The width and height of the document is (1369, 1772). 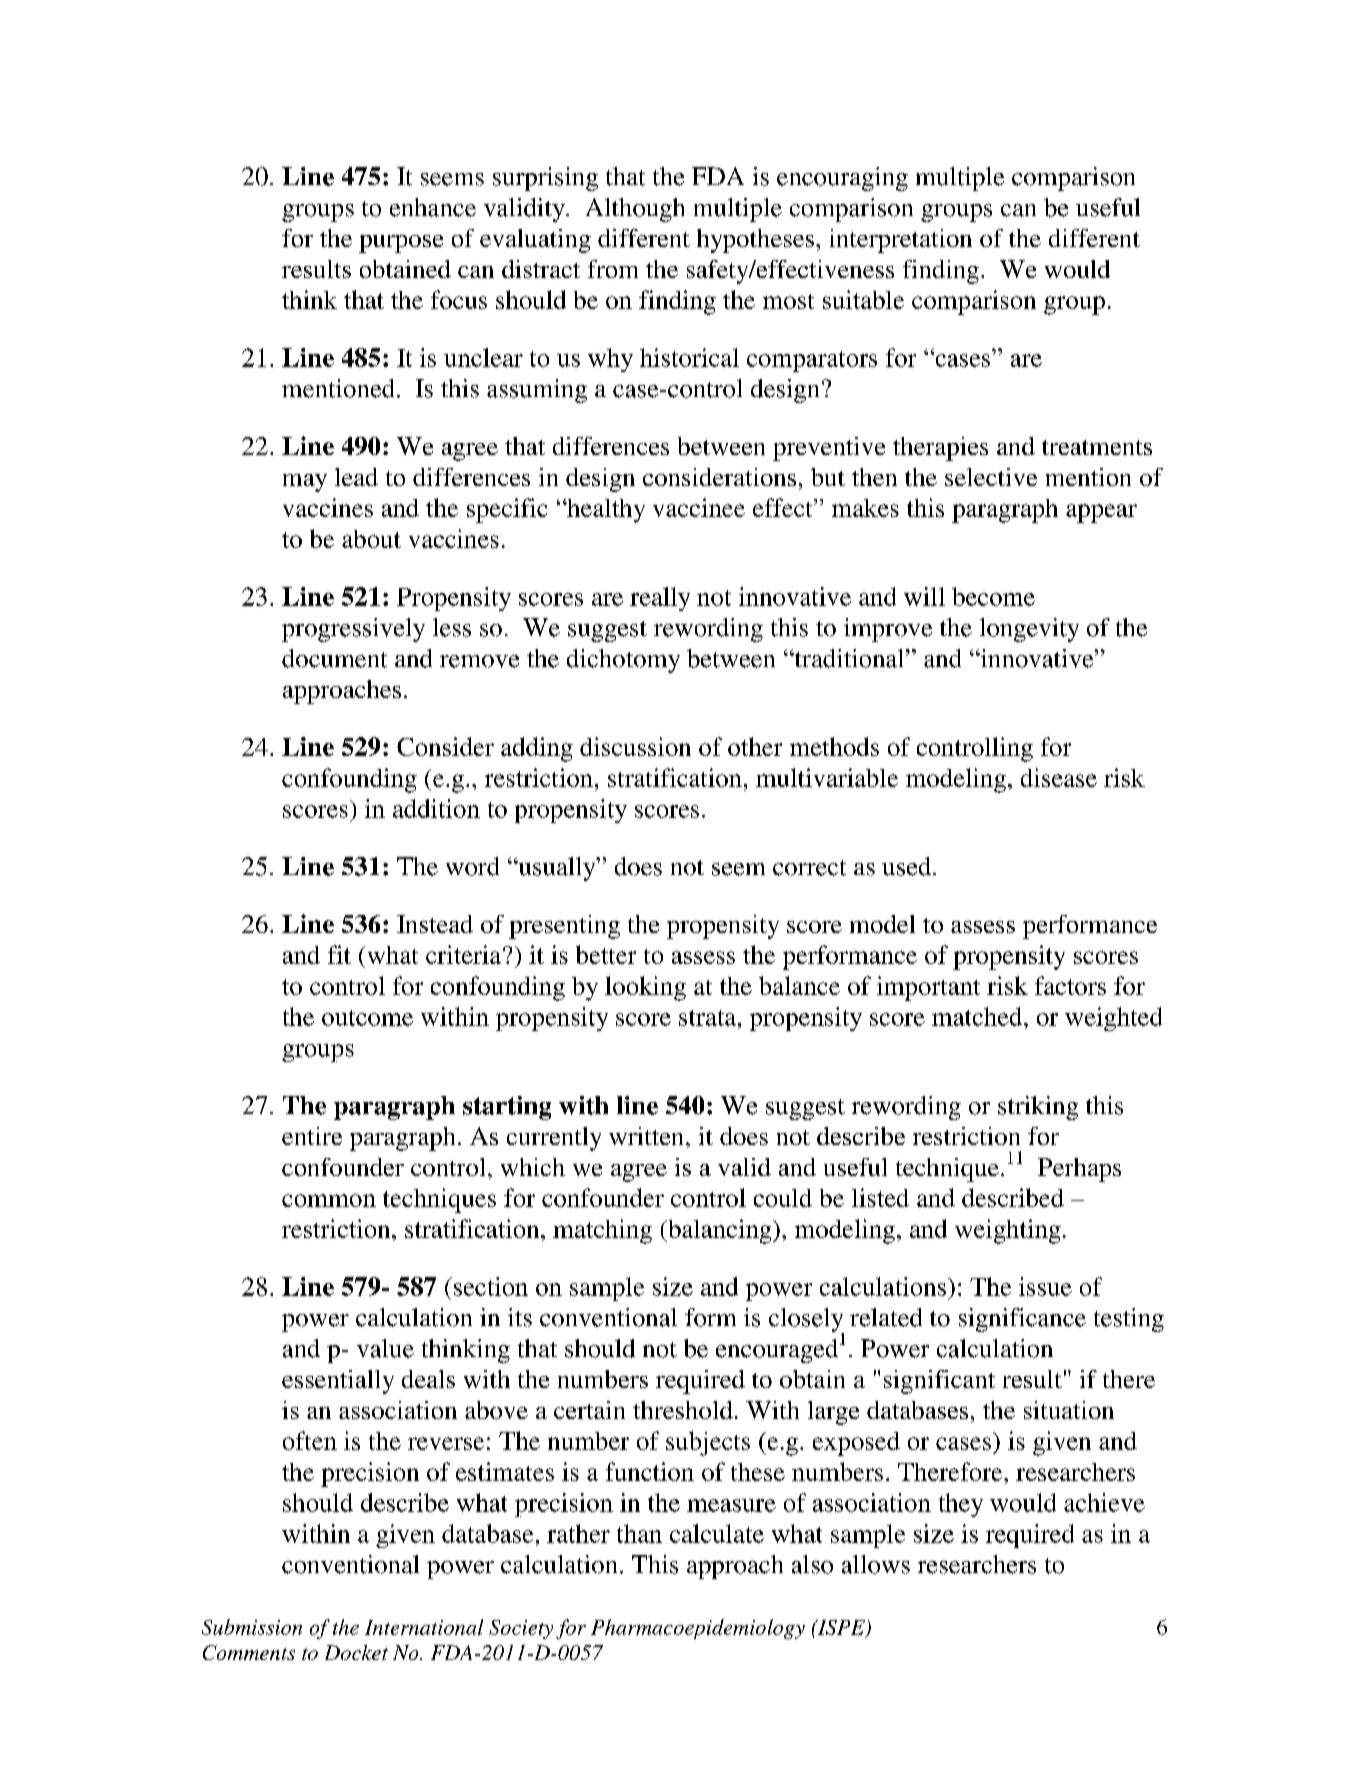 What do you see at coordinates (1070, 985) in the document?
I see `factors` at bounding box center [1070, 985].
